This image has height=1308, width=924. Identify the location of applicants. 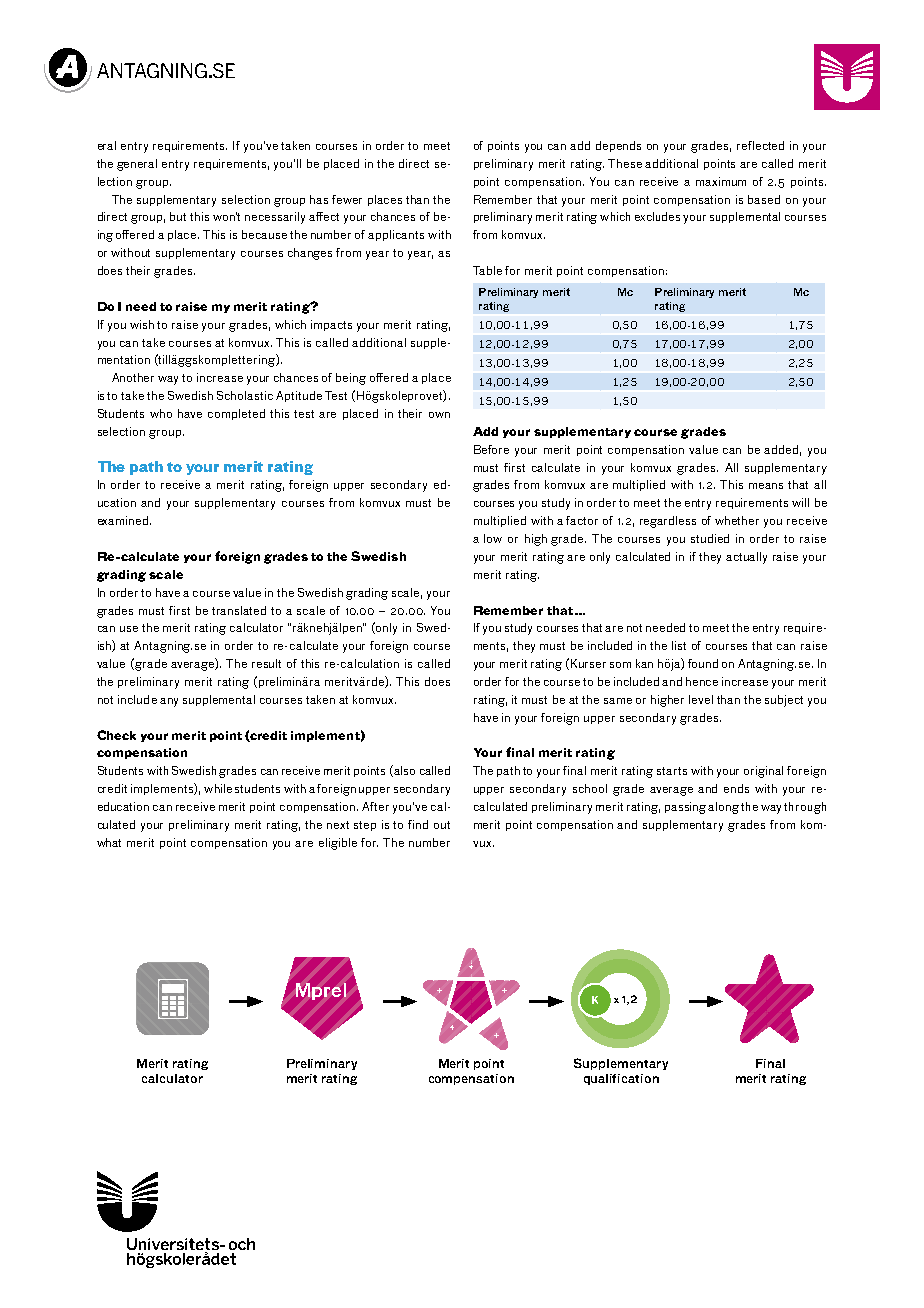
(396, 235).
